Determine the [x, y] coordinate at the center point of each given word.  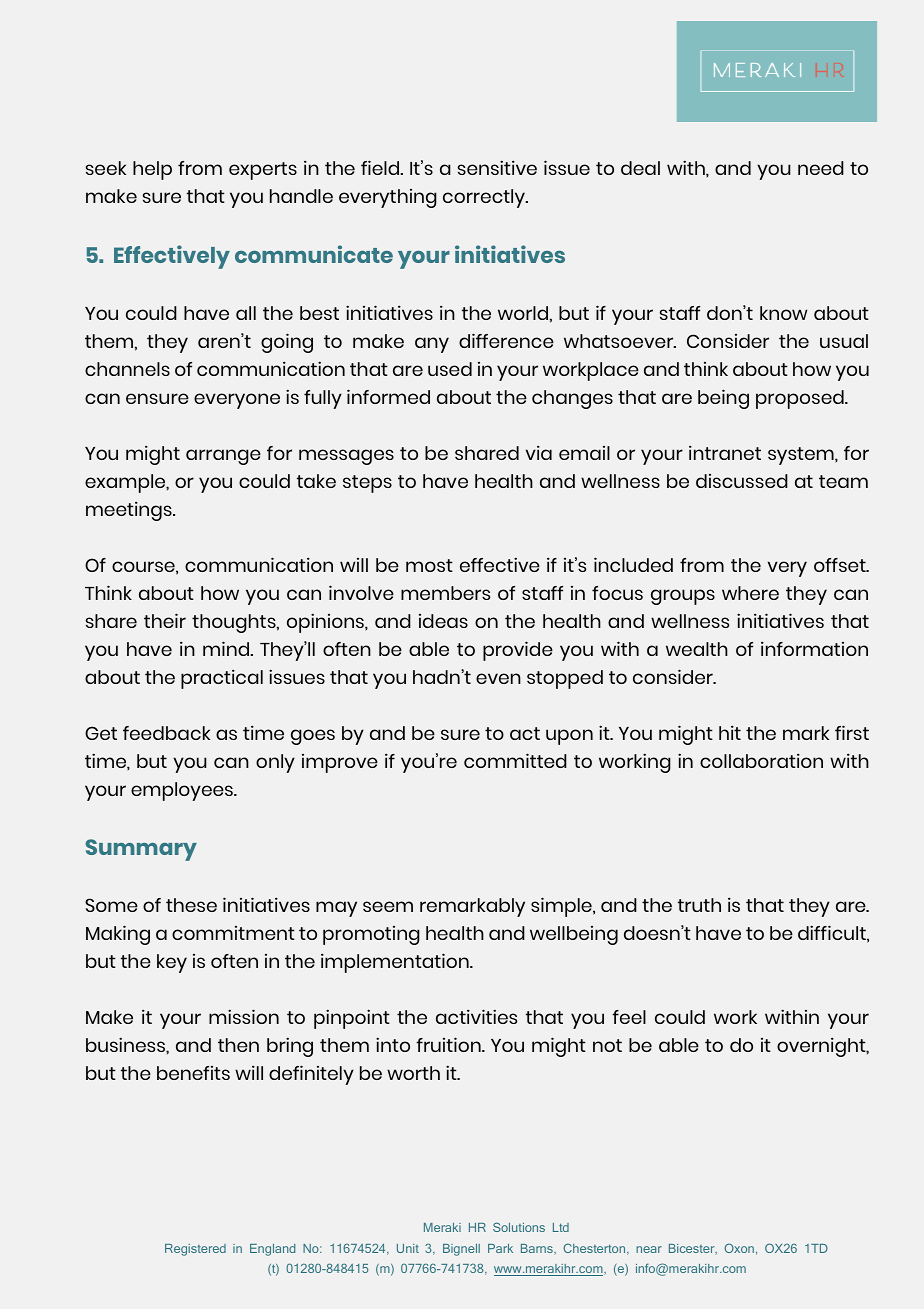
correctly [485, 198]
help [152, 170]
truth [699, 905]
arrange [223, 457]
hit [730, 732]
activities [476, 1016]
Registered [195, 1250]
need [821, 168]
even [498, 678]
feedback [166, 733]
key [172, 963]
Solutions [519, 1227]
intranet [725, 452]
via [539, 452]
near [649, 1249]
